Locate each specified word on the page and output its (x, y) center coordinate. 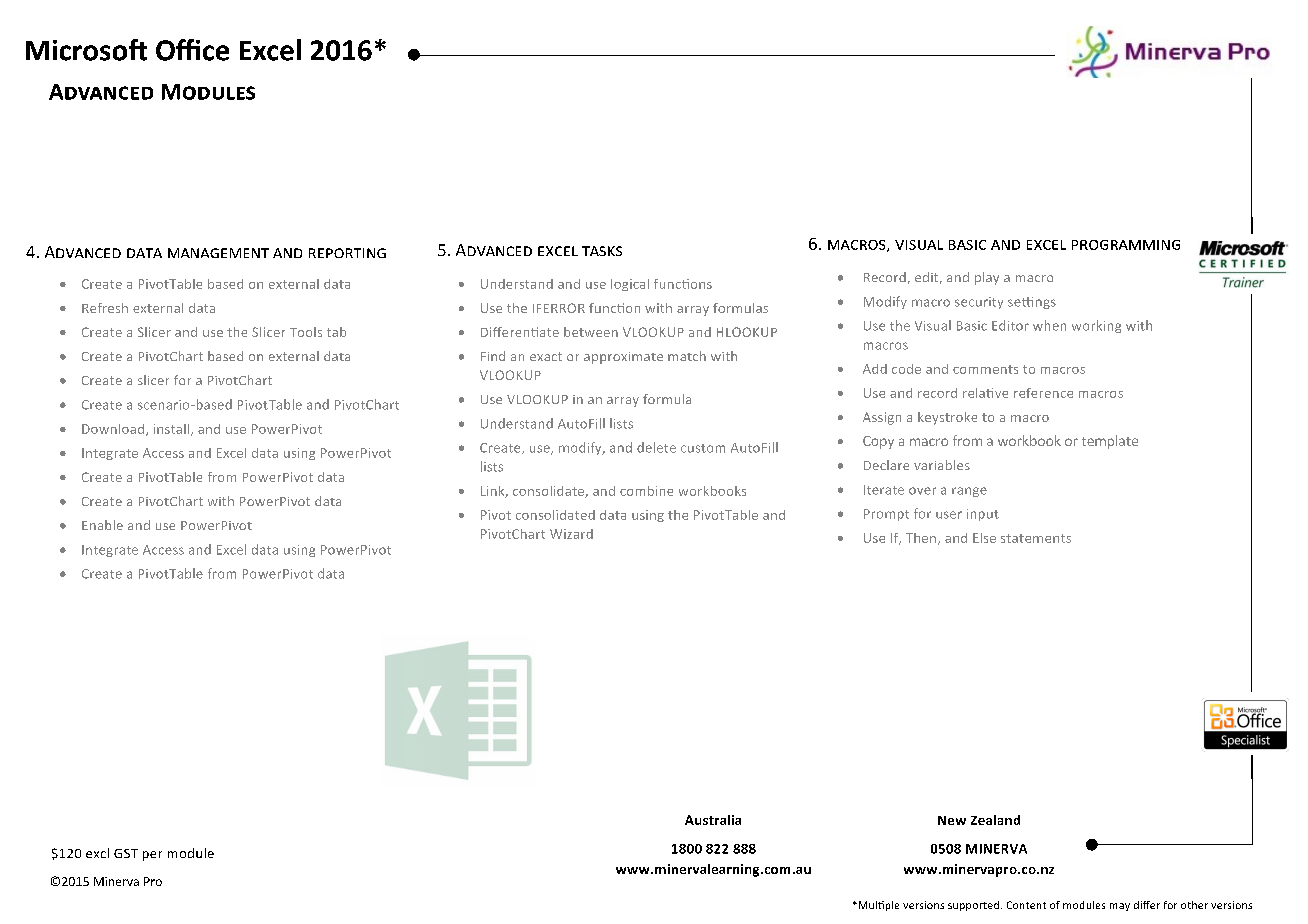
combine (646, 491)
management (218, 253)
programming (1126, 245)
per (152, 856)
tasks (602, 251)
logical (630, 285)
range (969, 492)
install (173, 430)
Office (192, 50)
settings (1032, 303)
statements (1036, 538)
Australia (713, 820)
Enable (102, 525)
